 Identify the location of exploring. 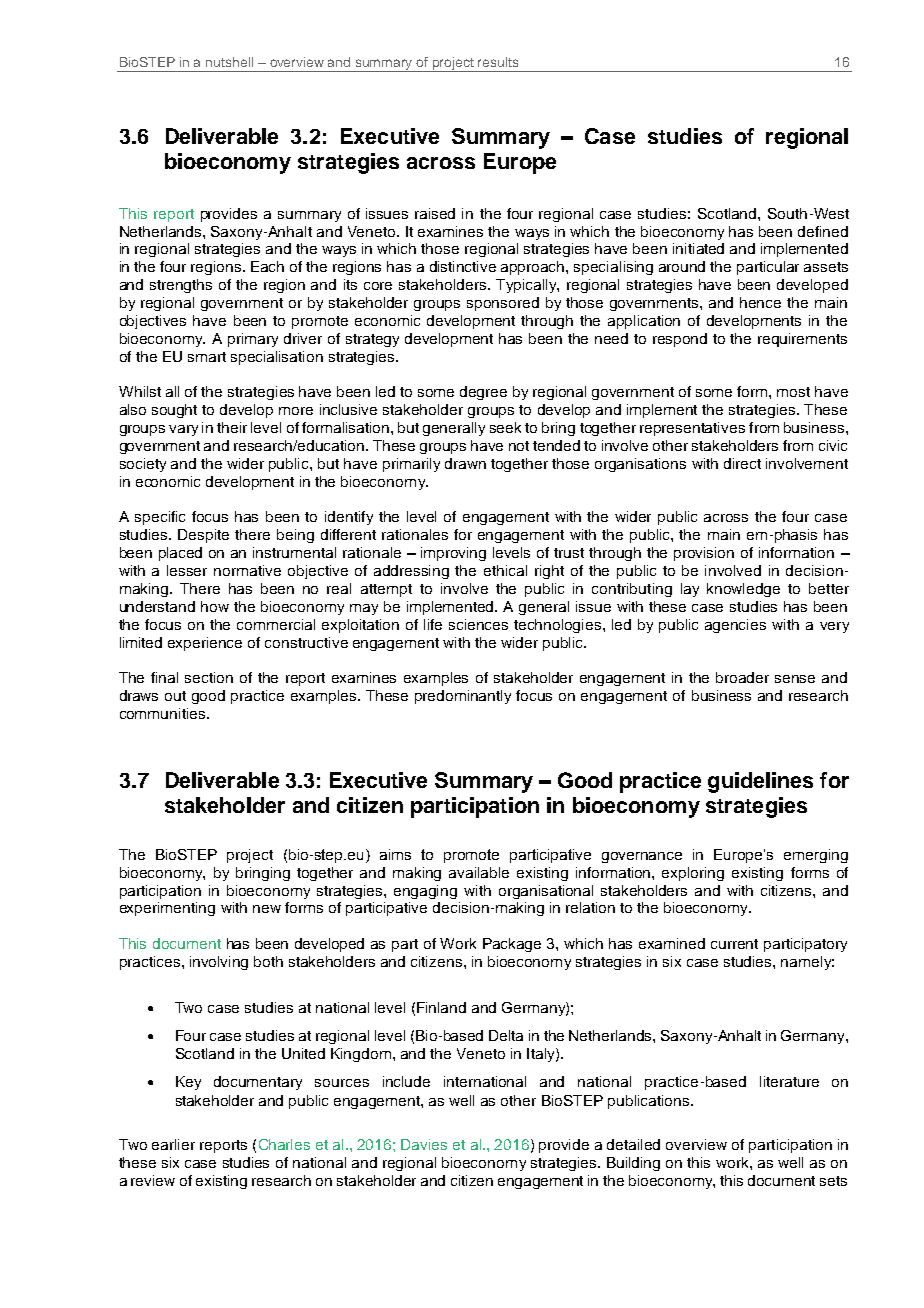
(693, 874).
